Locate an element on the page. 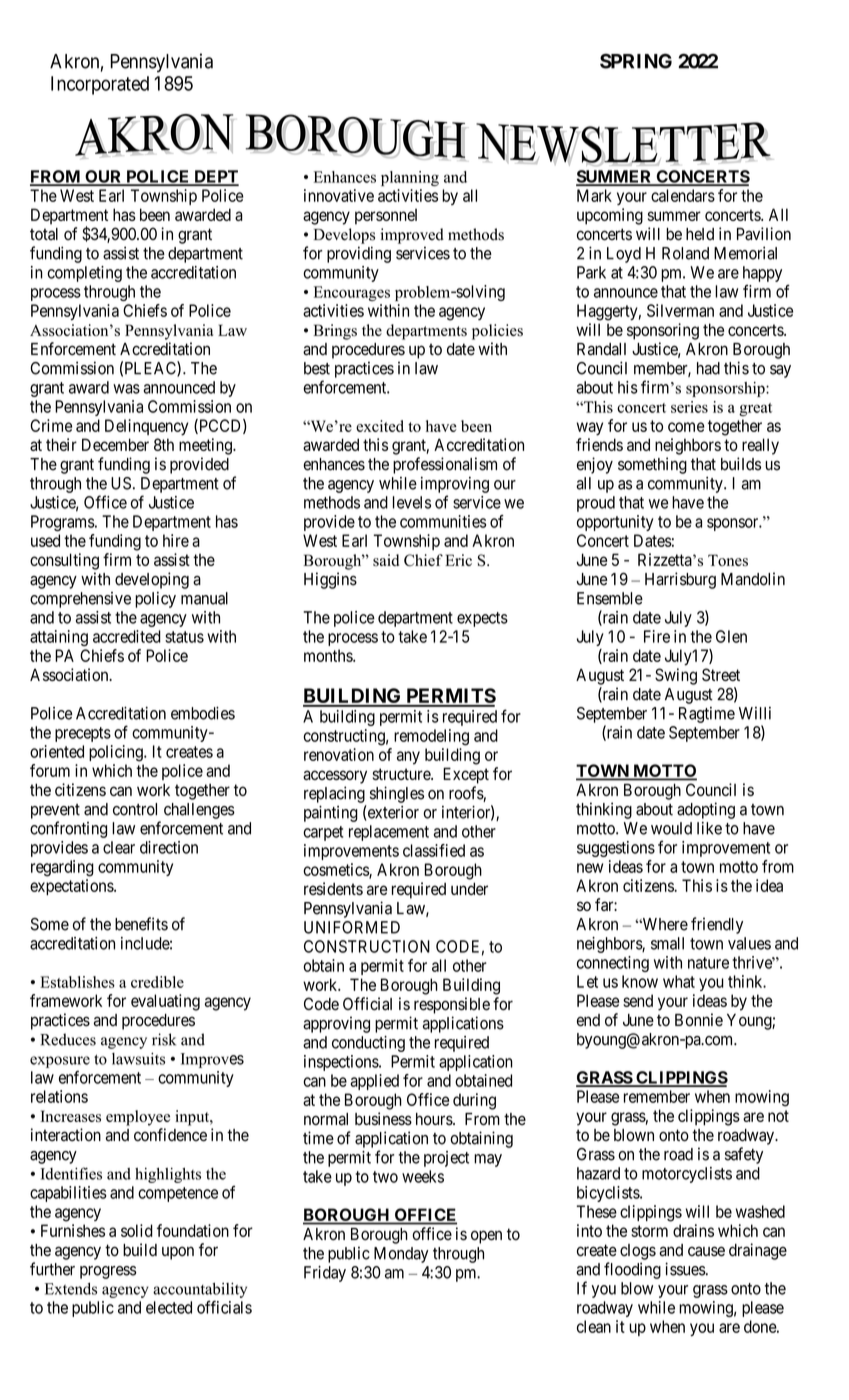 This document has width=849, height=1400. credible is located at coordinates (157, 982).
